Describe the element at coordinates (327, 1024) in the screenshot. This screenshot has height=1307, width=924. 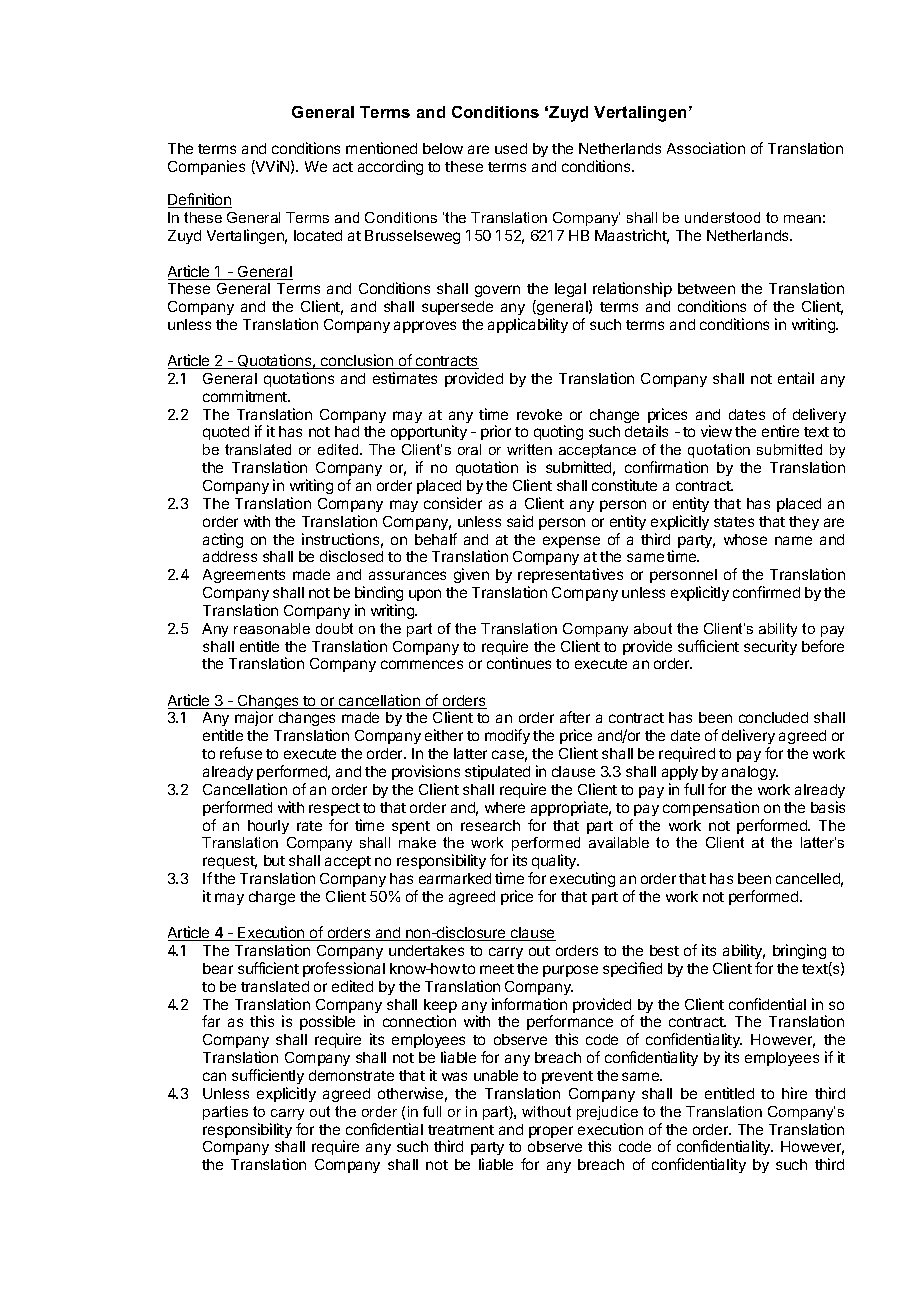
I see `possible` at that location.
